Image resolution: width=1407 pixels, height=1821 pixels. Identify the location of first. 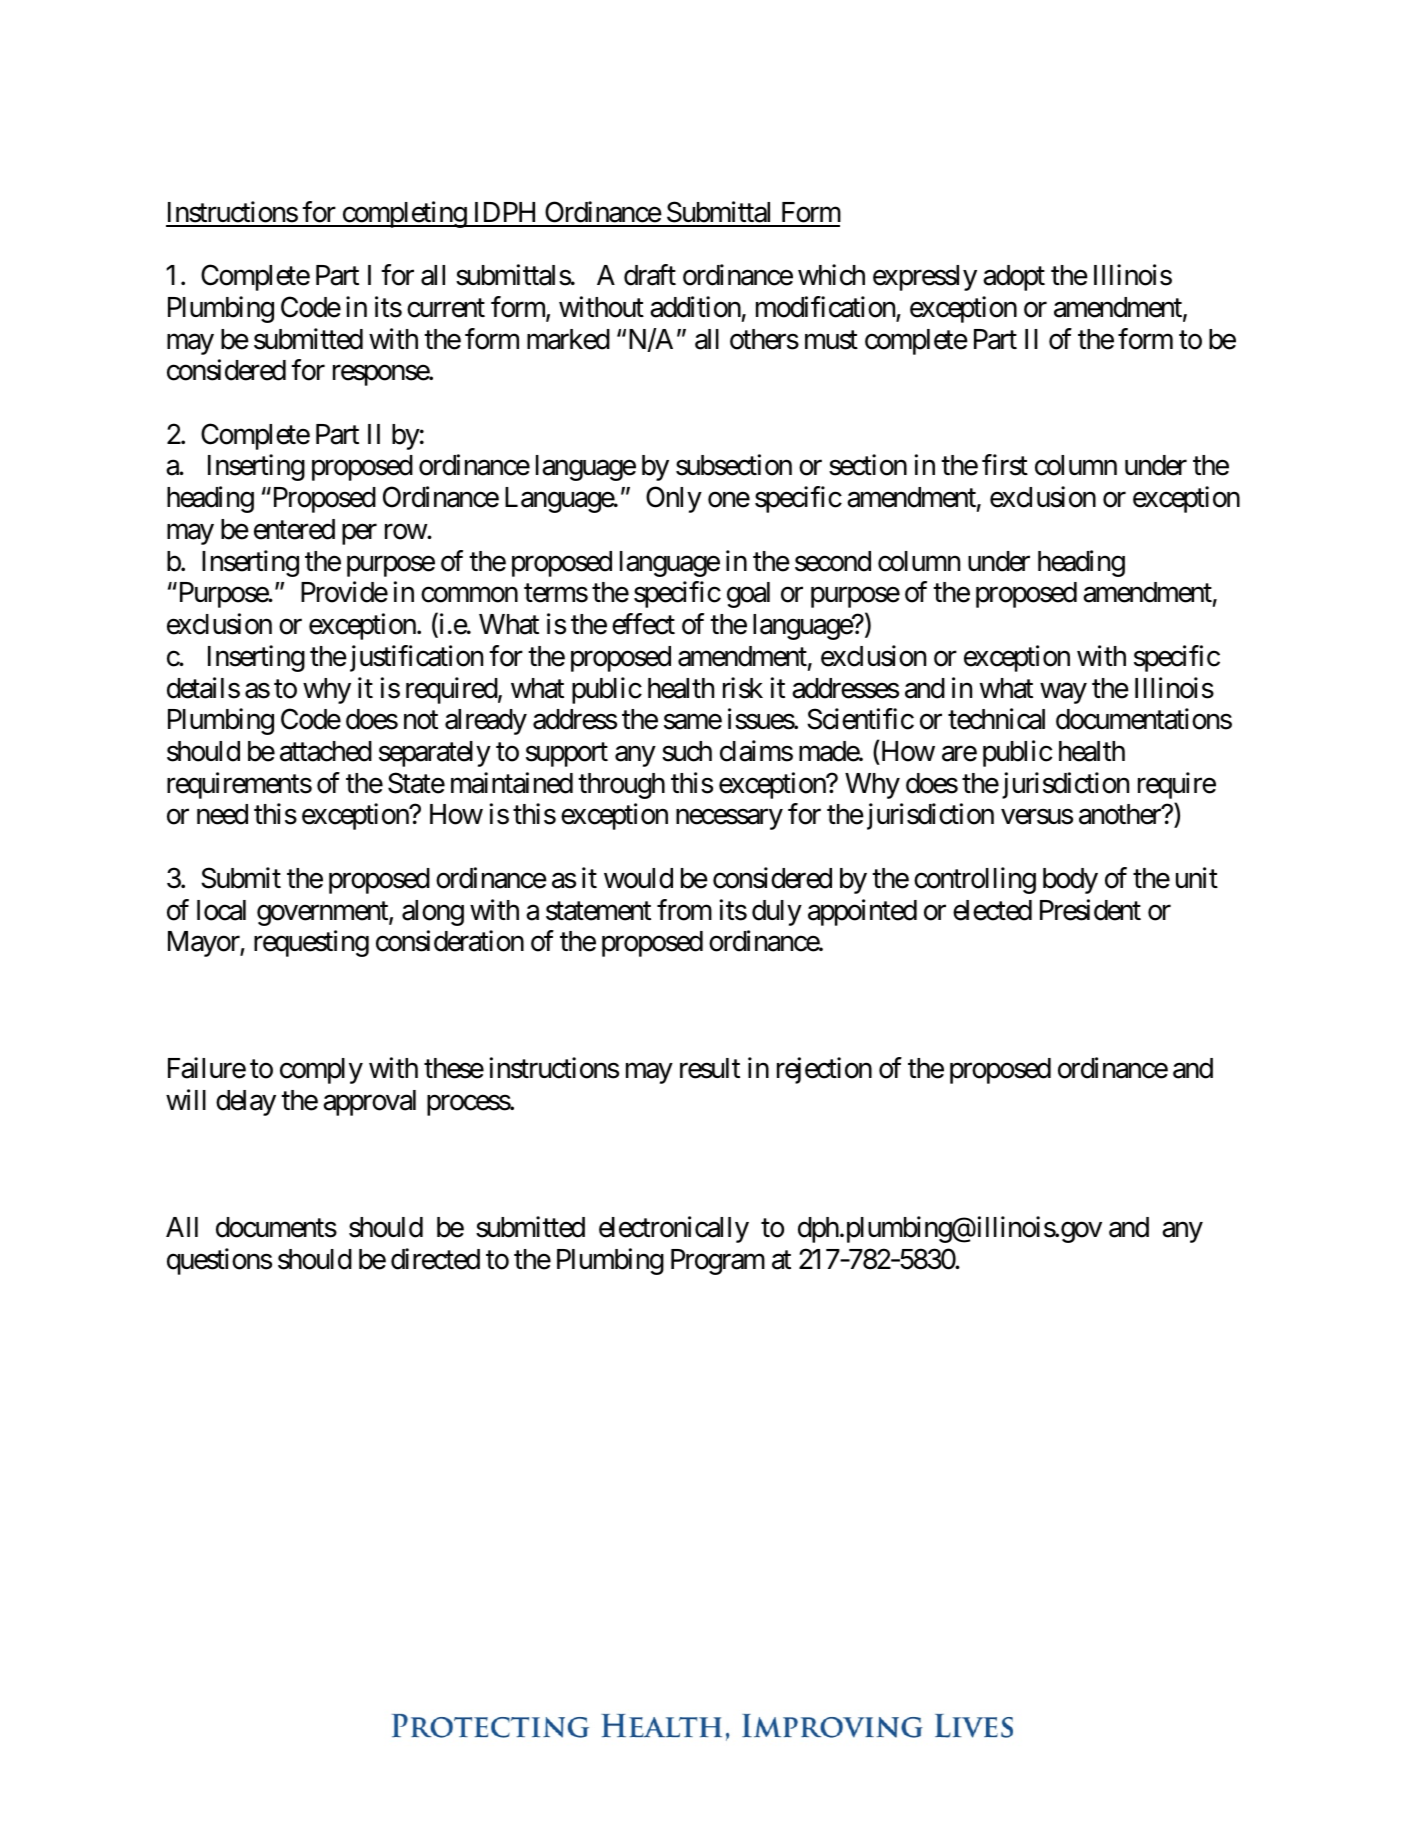
(1005, 465).
